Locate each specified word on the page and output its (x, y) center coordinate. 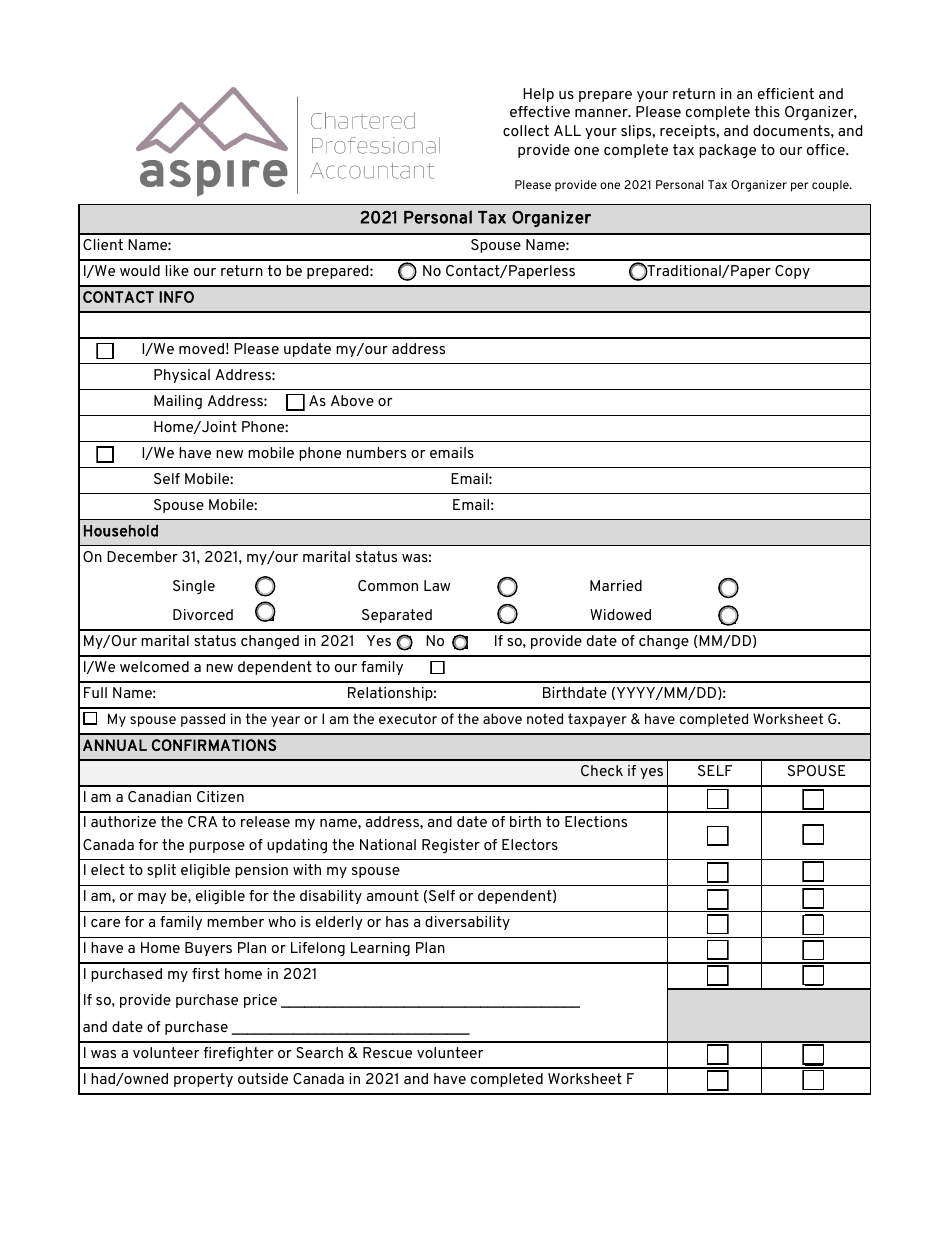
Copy (792, 272)
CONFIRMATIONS (214, 745)
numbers (376, 452)
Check (602, 770)
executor (408, 718)
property (203, 1080)
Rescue (387, 1052)
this (767, 111)
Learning (380, 949)
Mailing (178, 402)
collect (526, 130)
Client (103, 244)
